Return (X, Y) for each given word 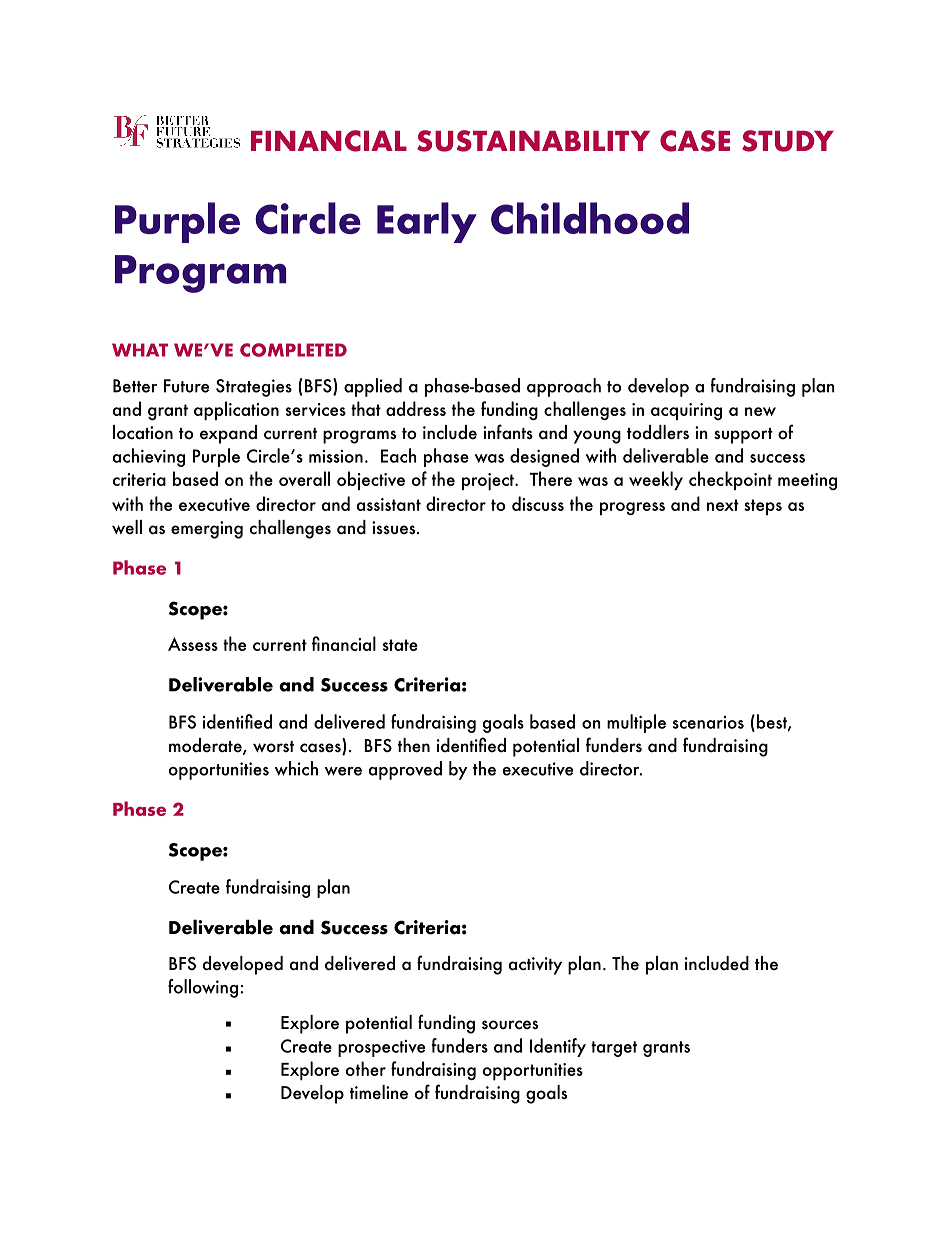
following (203, 988)
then (414, 745)
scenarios (708, 722)
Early (427, 222)
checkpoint (730, 480)
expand (228, 434)
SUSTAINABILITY (533, 141)
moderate (206, 746)
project (489, 481)
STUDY (788, 141)
